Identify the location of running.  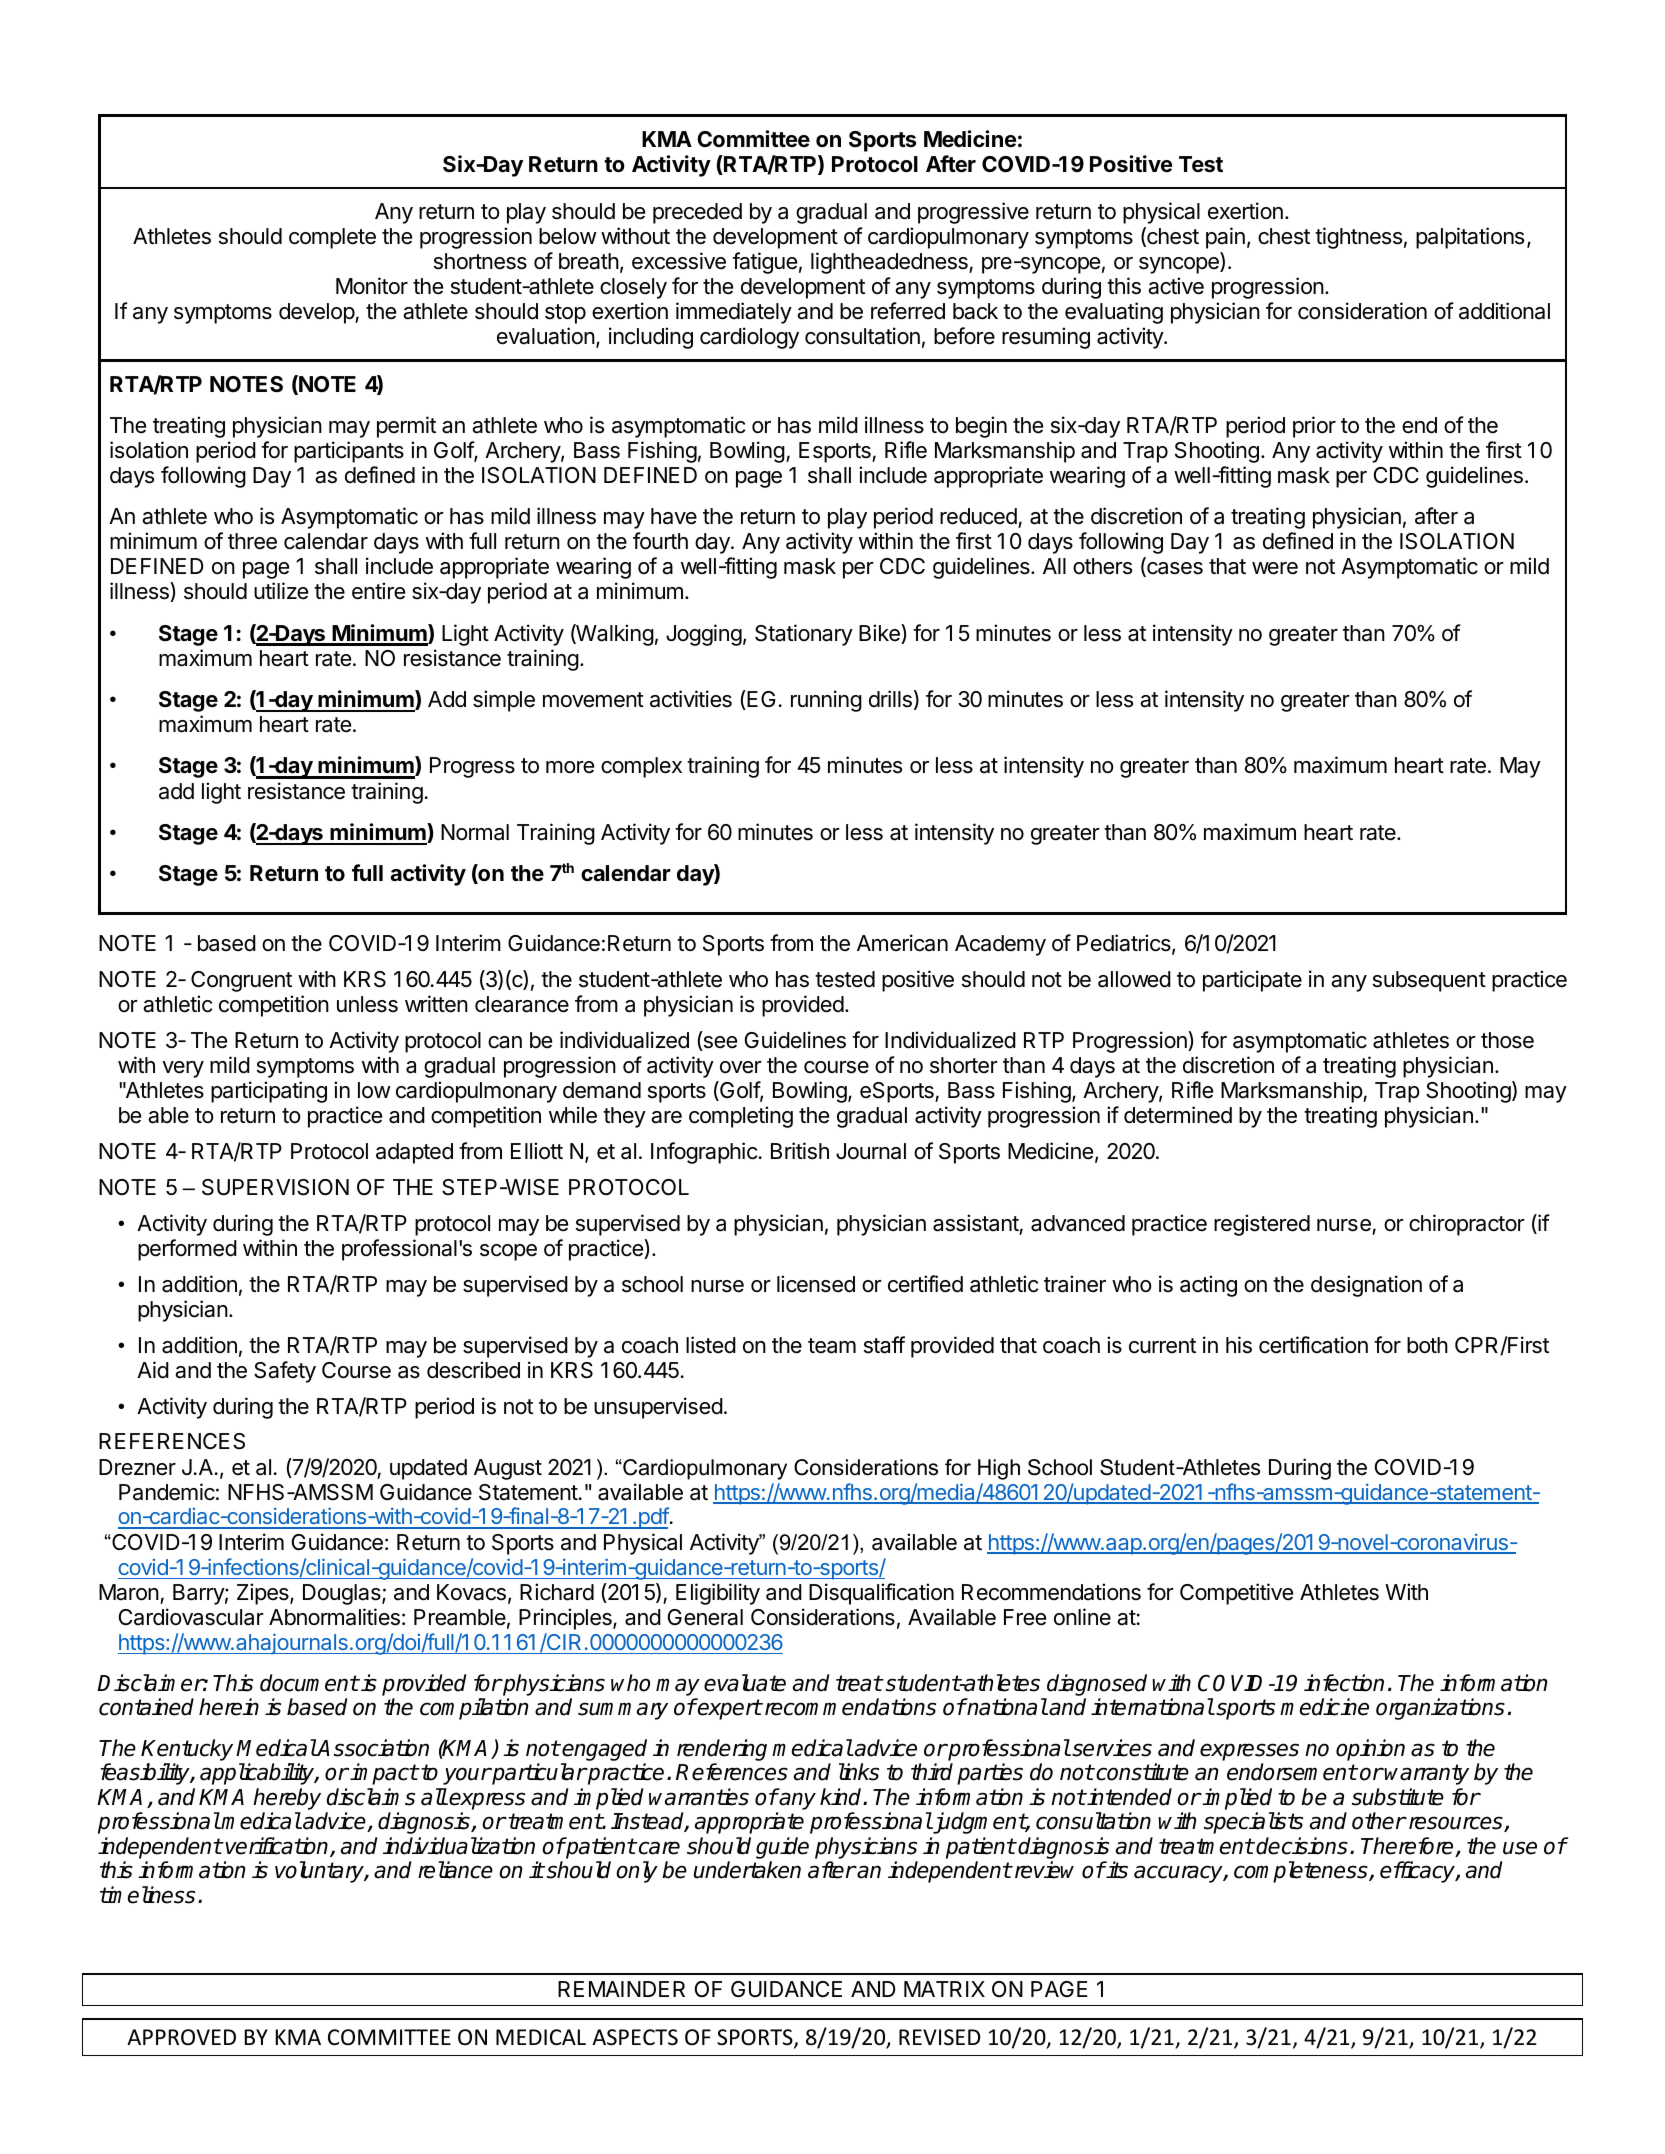
(826, 701).
